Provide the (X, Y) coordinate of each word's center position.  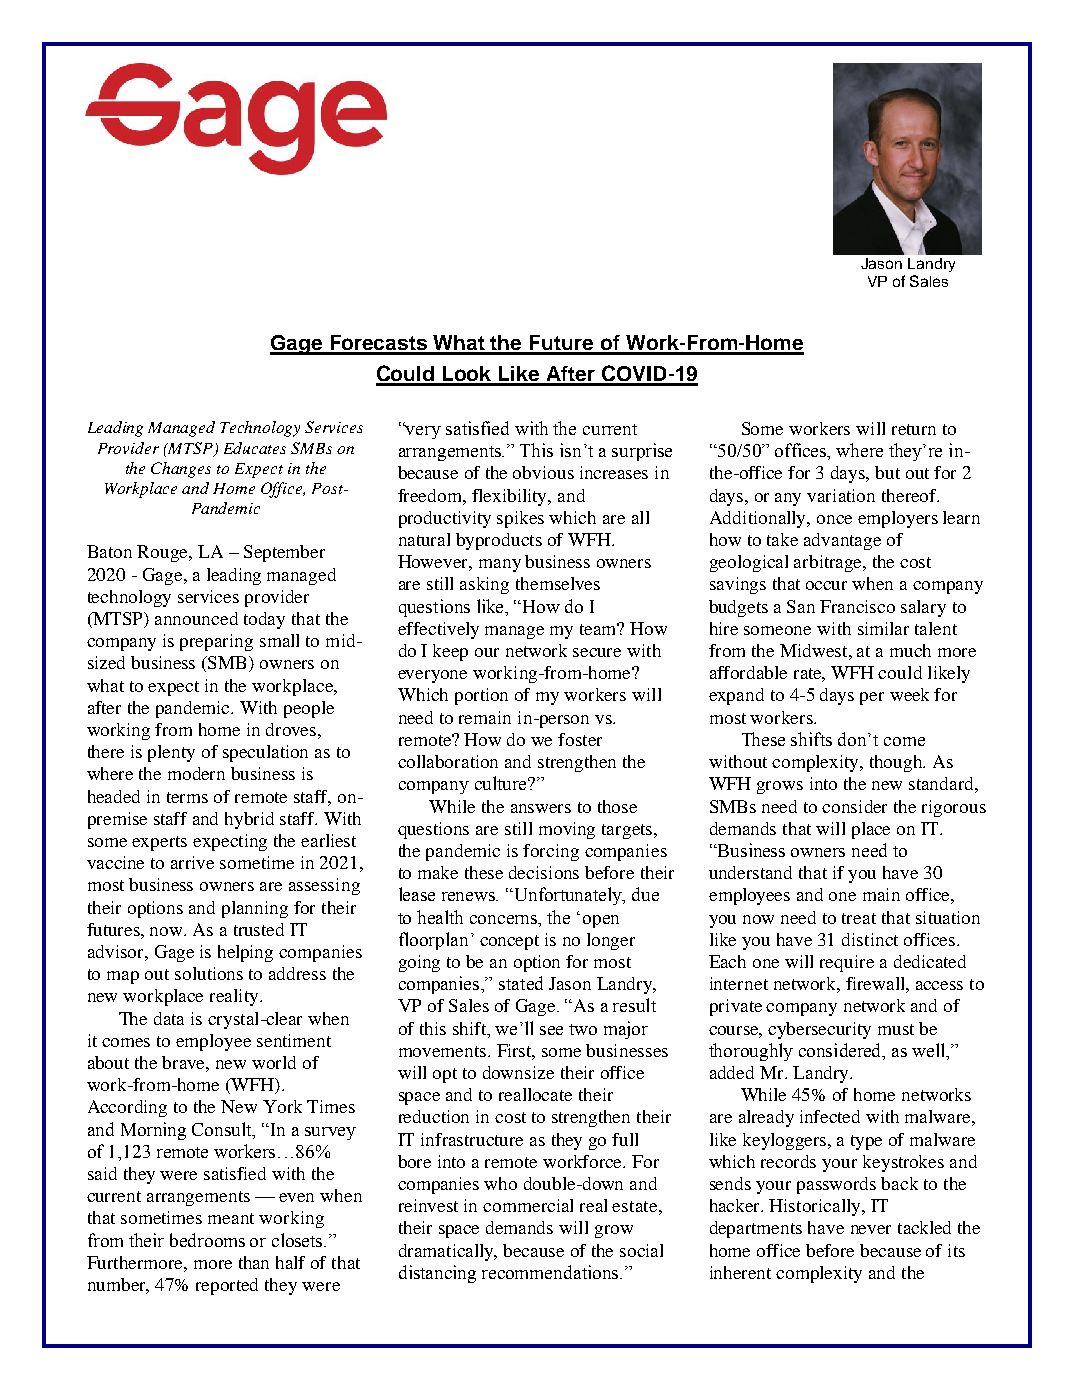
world (274, 1062)
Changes (181, 470)
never (871, 1229)
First (516, 1051)
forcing (551, 852)
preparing (216, 642)
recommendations (551, 1272)
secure (597, 652)
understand (750, 872)
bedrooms (207, 1240)
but (887, 472)
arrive (192, 862)
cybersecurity (819, 1030)
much (910, 650)
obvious (543, 472)
